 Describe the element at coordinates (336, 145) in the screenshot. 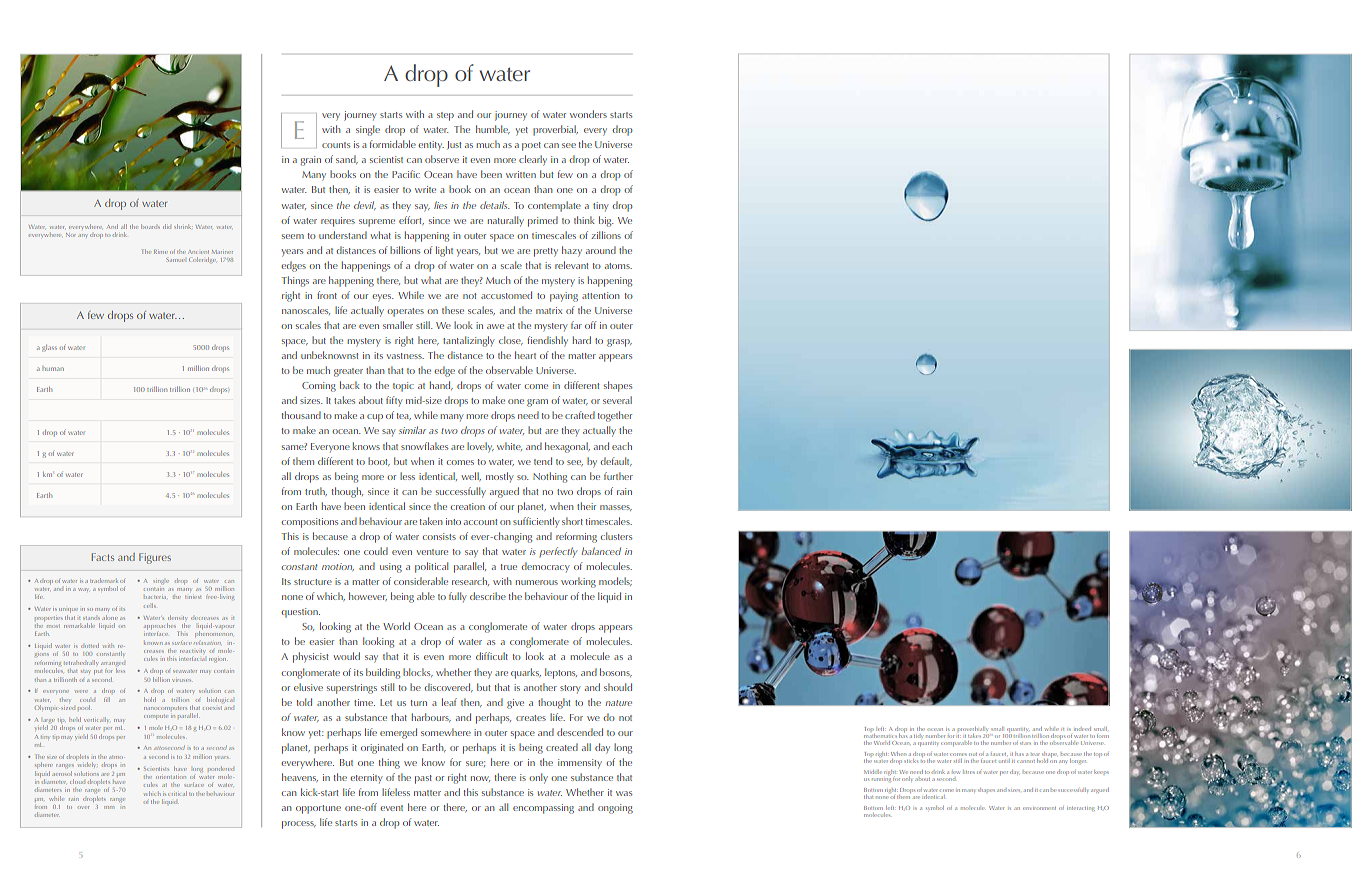

I see `counts` at that location.
